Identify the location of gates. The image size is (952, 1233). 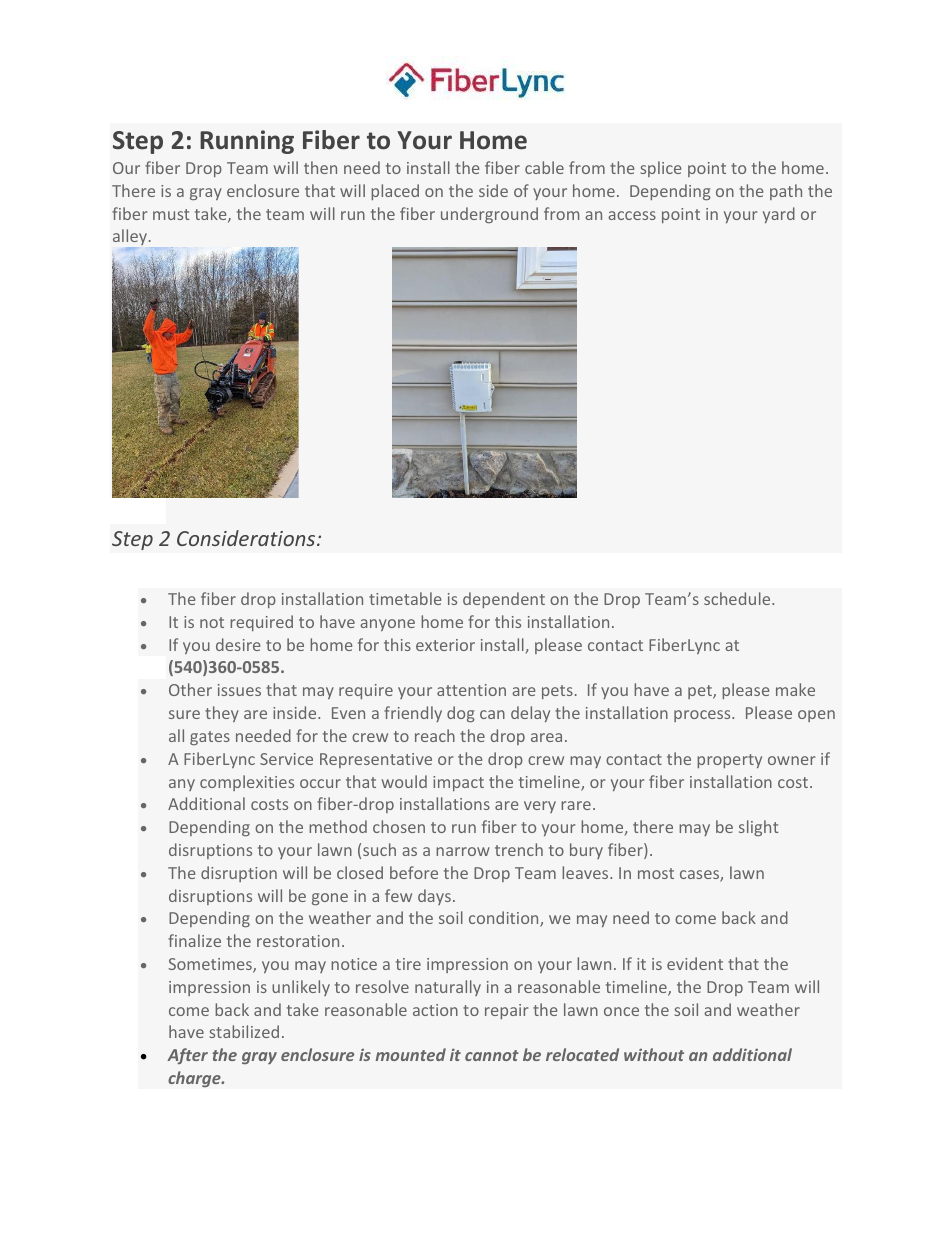
(210, 738).
